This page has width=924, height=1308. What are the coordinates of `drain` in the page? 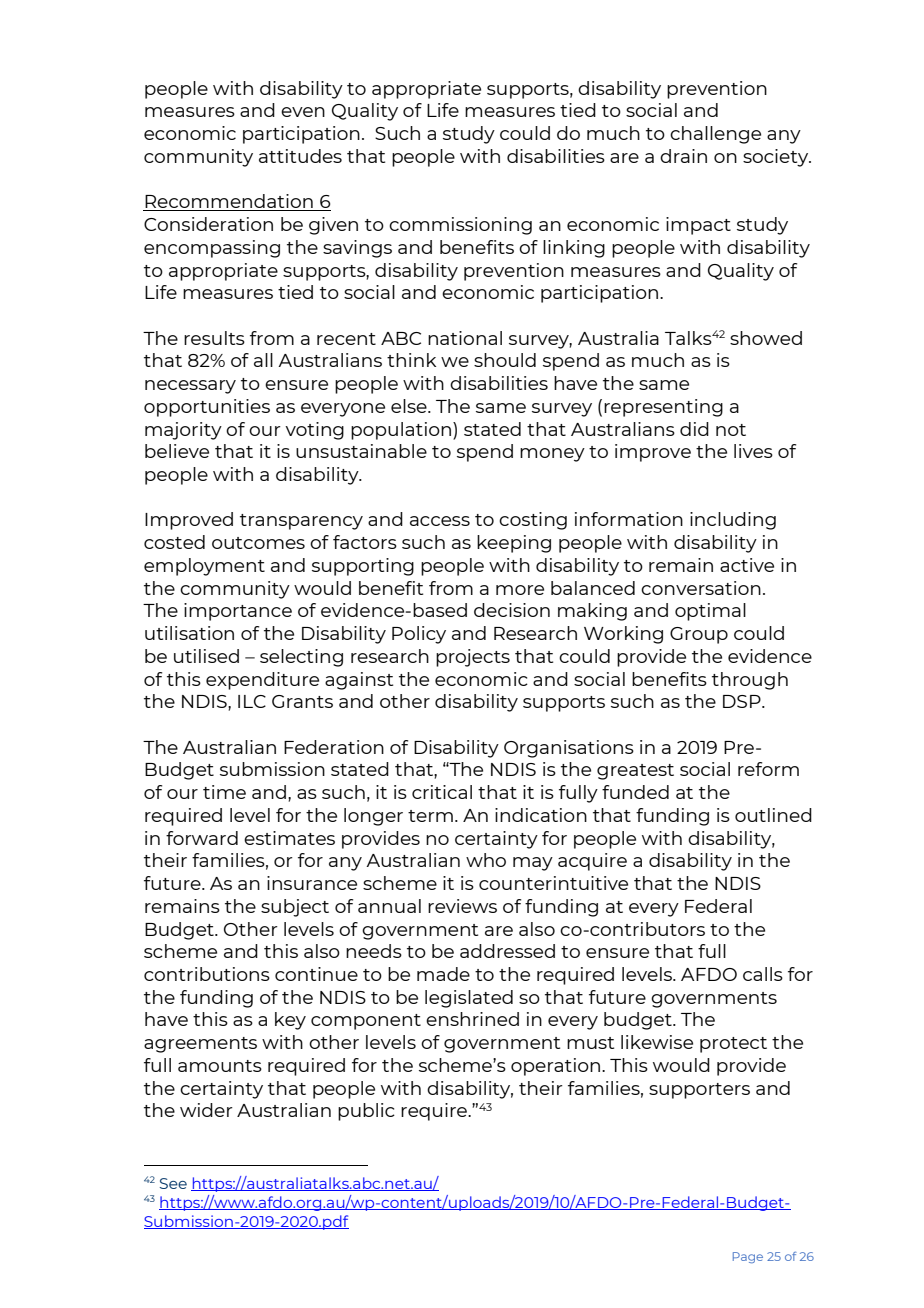 It's located at (683, 156).
